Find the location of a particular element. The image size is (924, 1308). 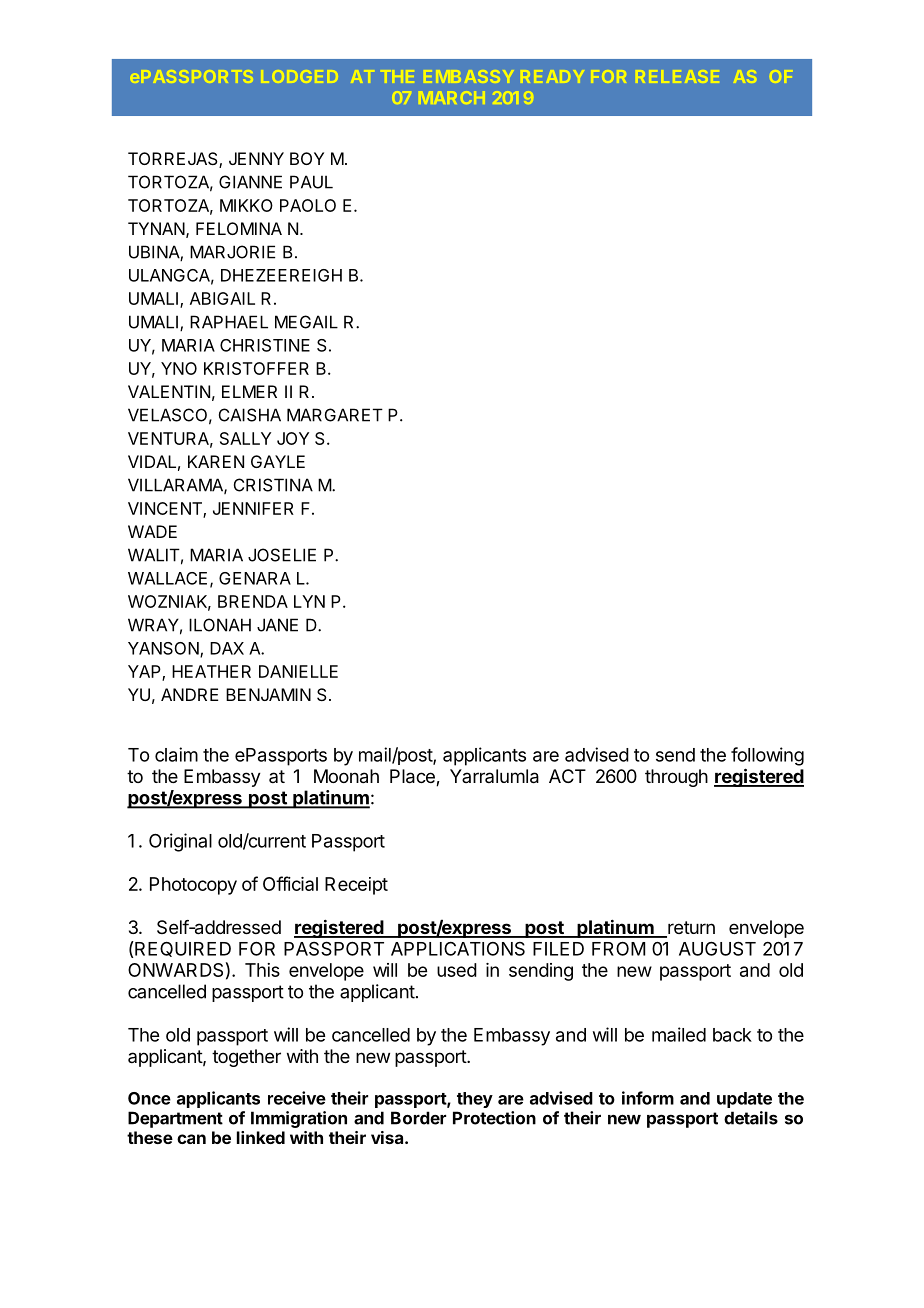

Original is located at coordinates (180, 842).
